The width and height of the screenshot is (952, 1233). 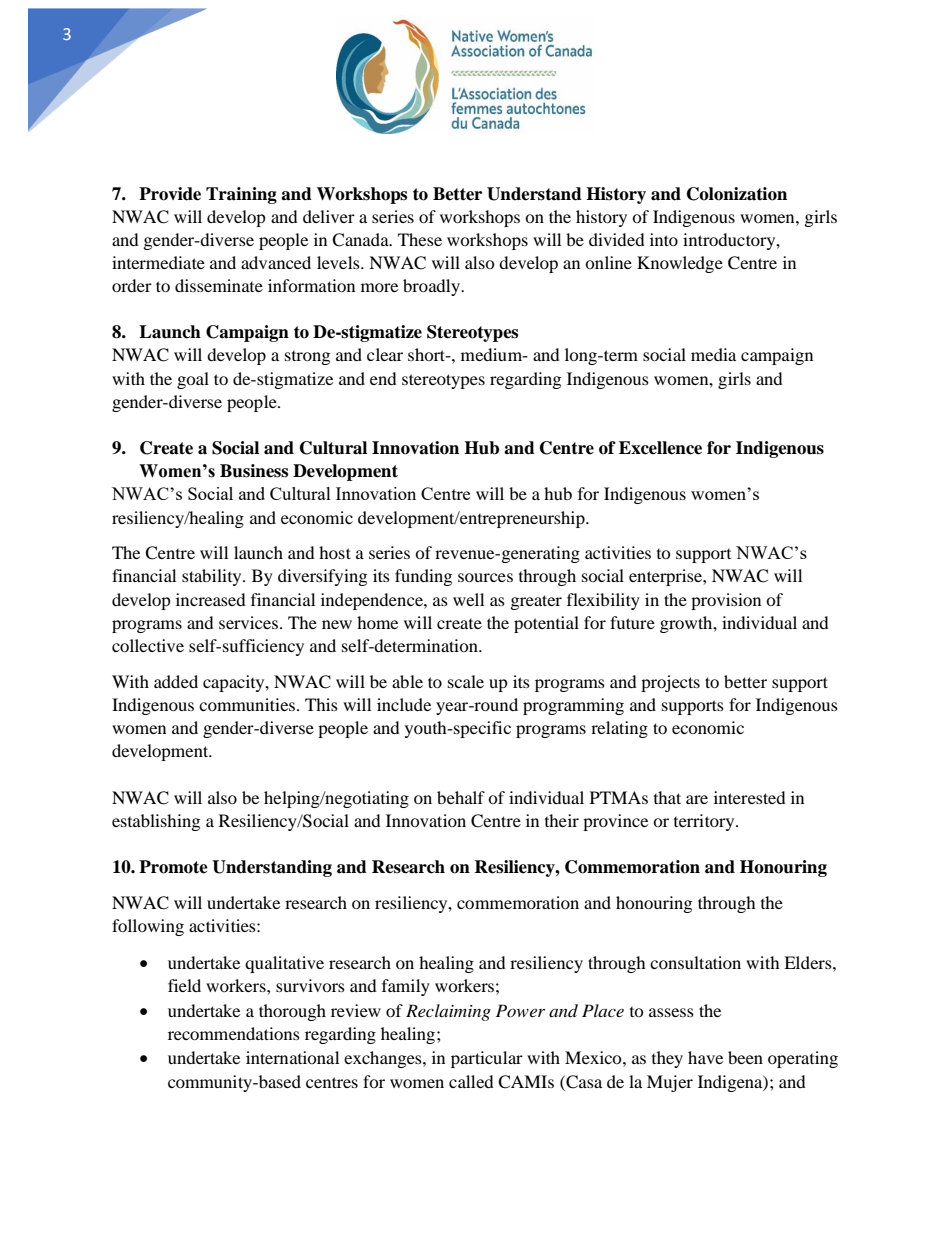 What do you see at coordinates (737, 194) in the screenshot?
I see `Colonization` at bounding box center [737, 194].
